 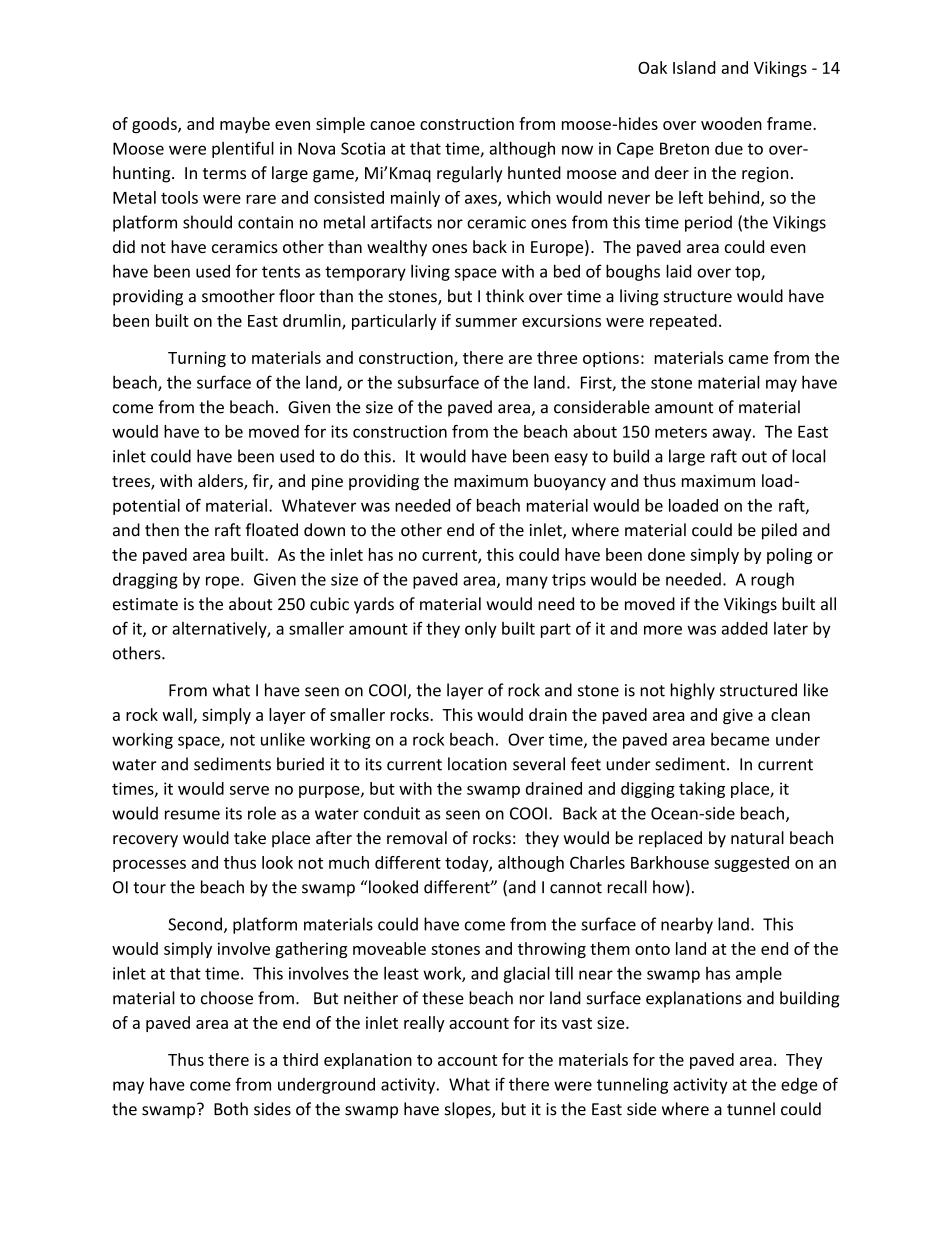 What do you see at coordinates (486, 322) in the screenshot?
I see `summer` at bounding box center [486, 322].
